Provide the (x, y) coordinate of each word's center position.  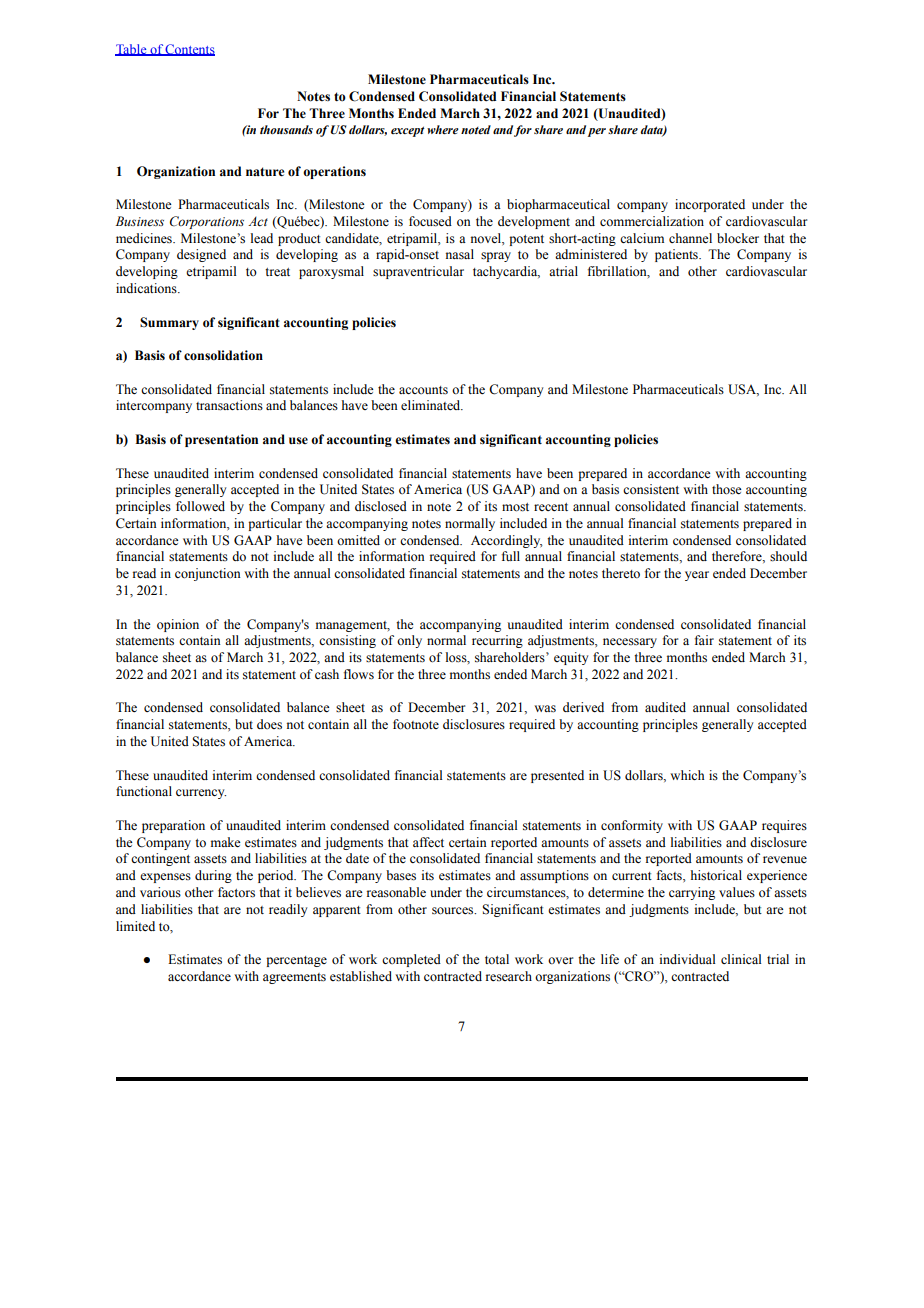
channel (690, 238)
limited (135, 926)
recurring (497, 641)
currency (201, 794)
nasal (460, 254)
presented (557, 776)
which (687, 775)
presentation (221, 440)
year (697, 576)
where (443, 130)
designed (201, 255)
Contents (189, 50)
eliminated (432, 405)
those (727, 489)
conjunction (208, 574)
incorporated (710, 205)
